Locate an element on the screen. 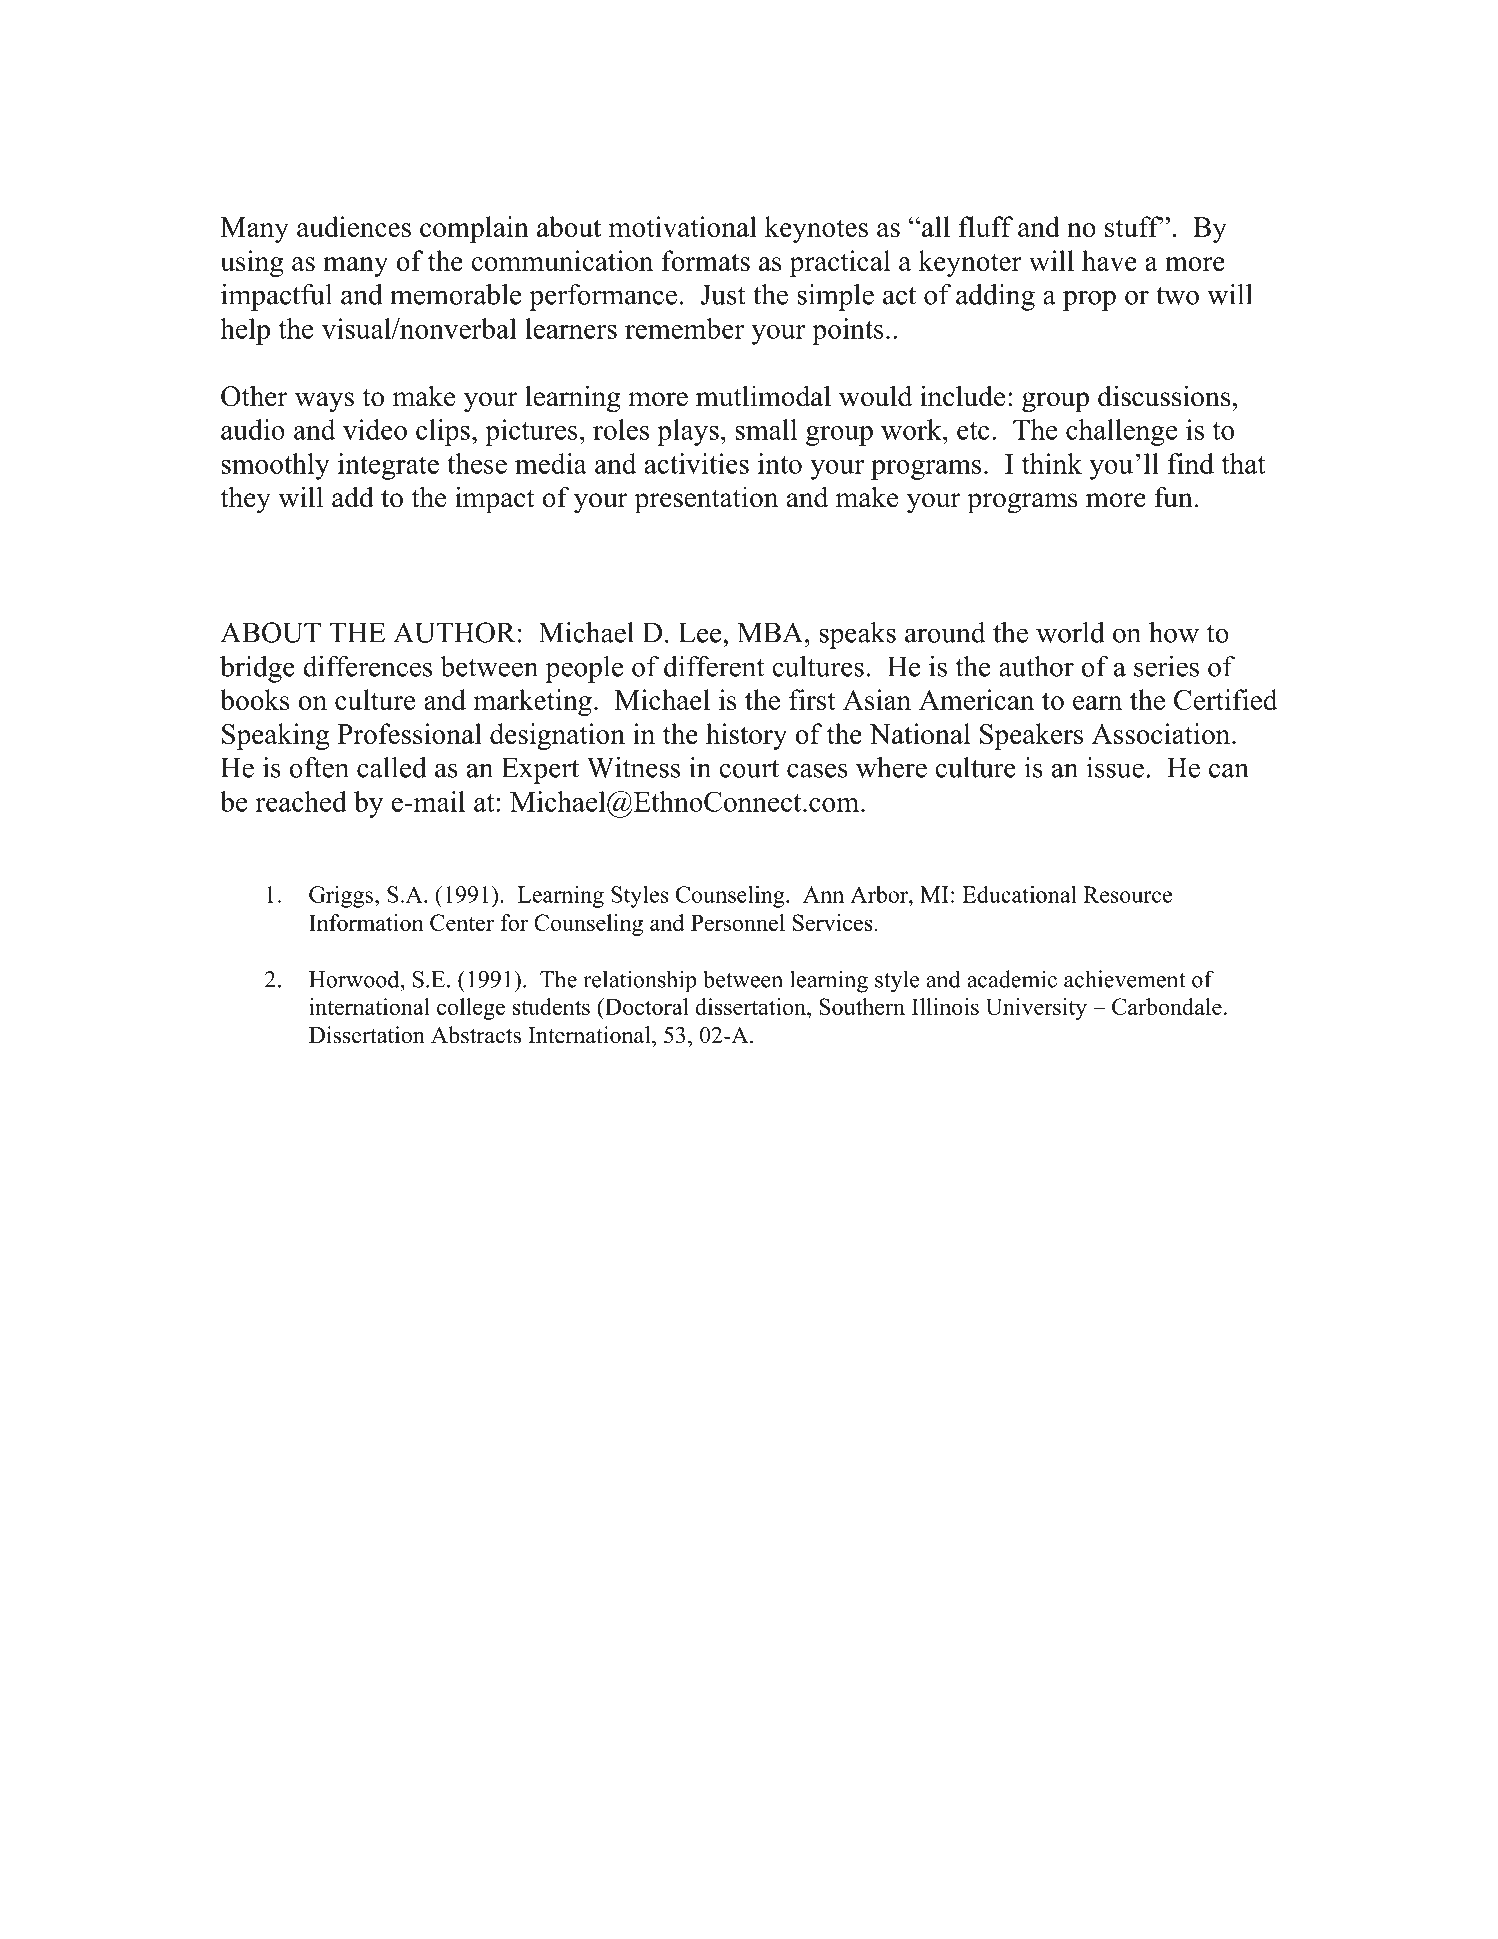  audiences is located at coordinates (354, 226).
